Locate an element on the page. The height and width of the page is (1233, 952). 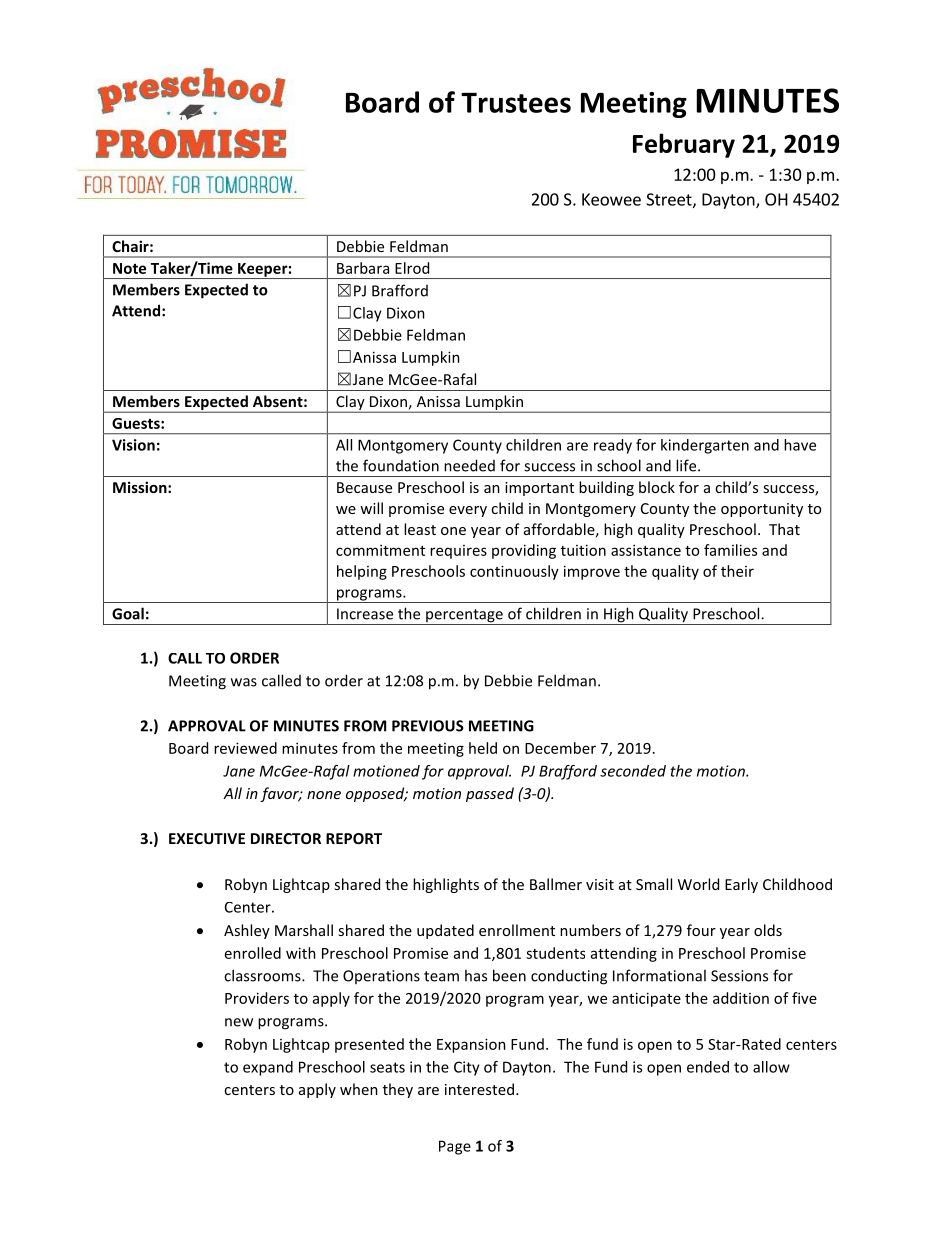
Note is located at coordinates (129, 268).
